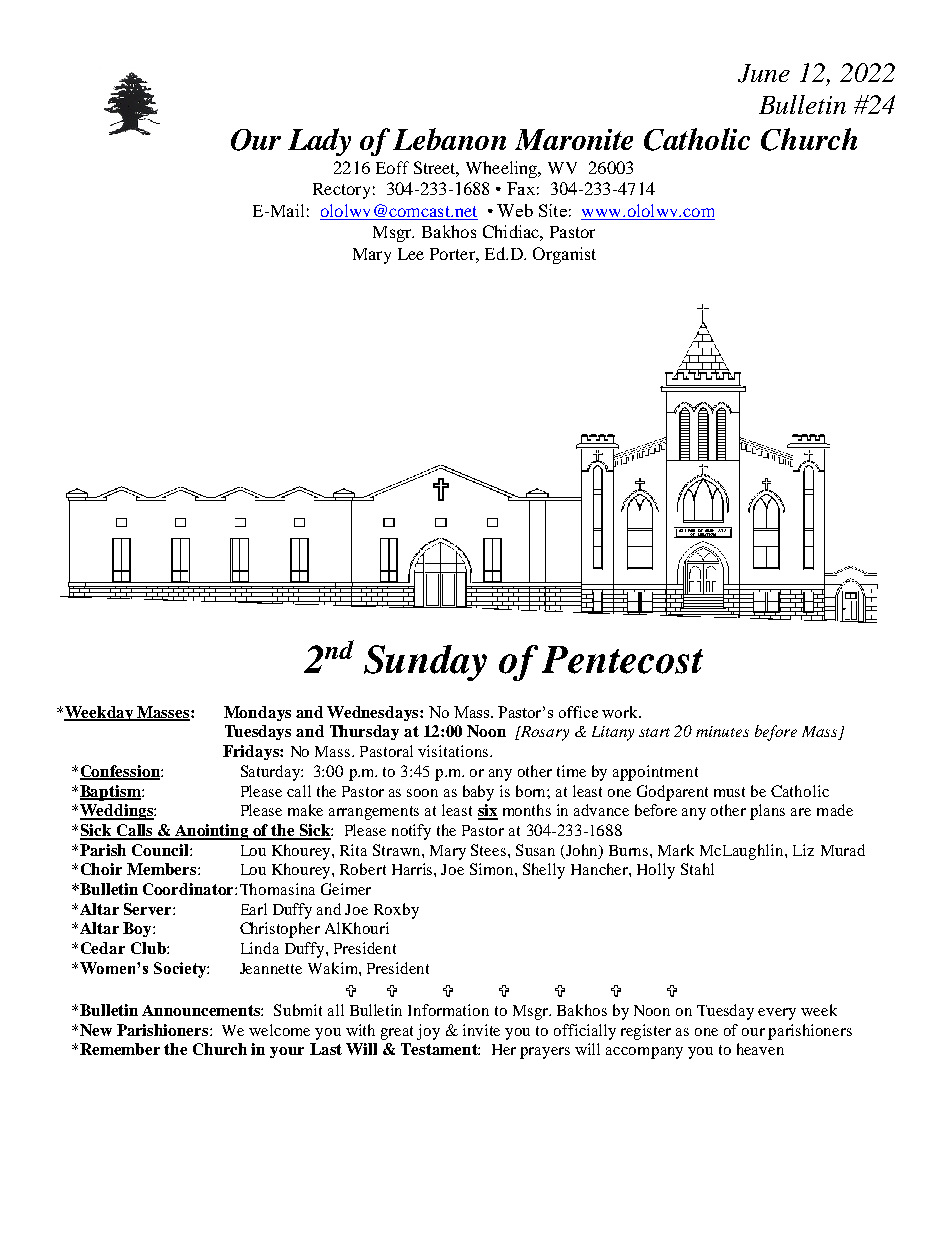 The height and width of the screenshot is (1233, 952). What do you see at coordinates (449, 139) in the screenshot?
I see `Lebanon` at bounding box center [449, 139].
